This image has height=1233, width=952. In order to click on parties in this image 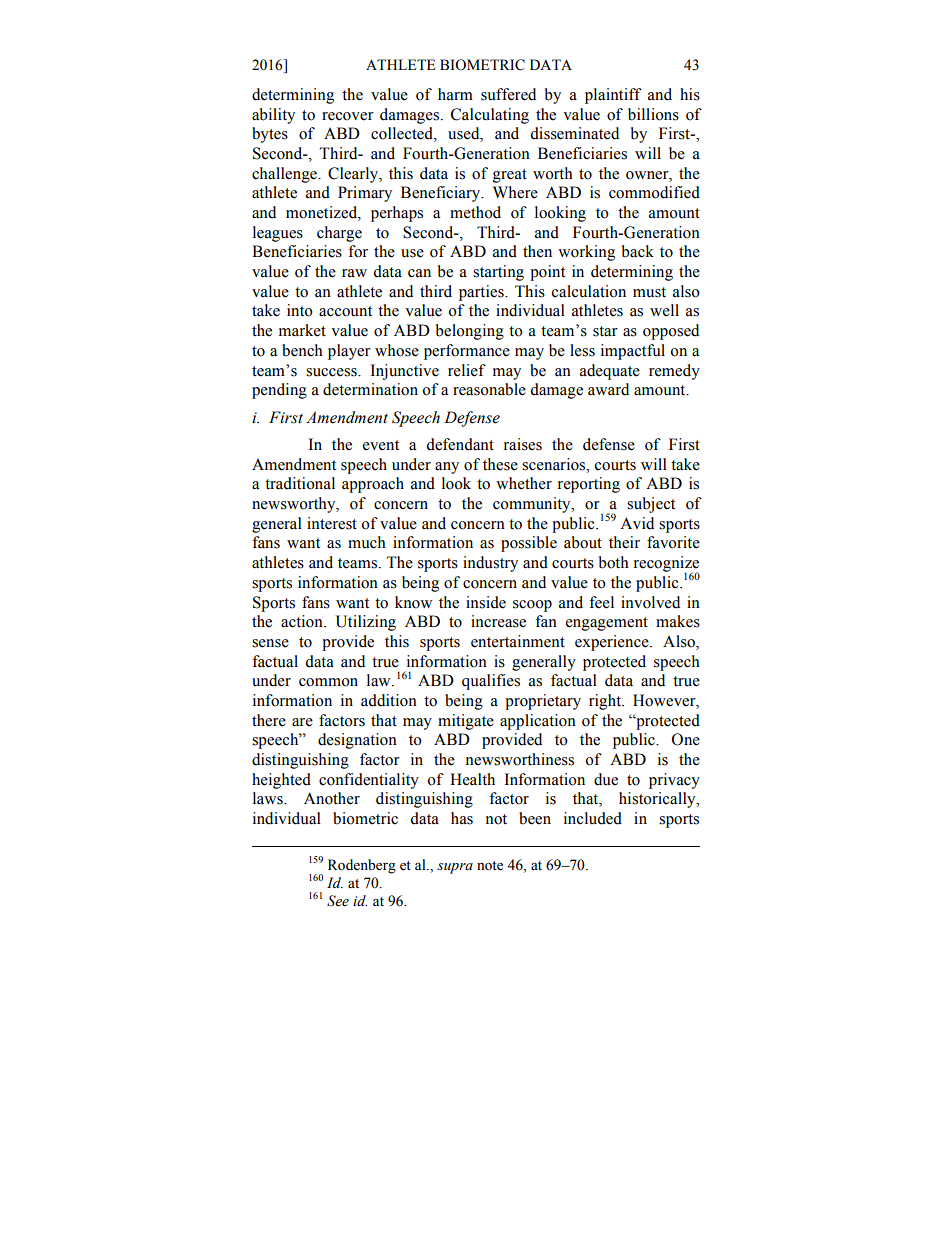, I will do `click(482, 293)`.
